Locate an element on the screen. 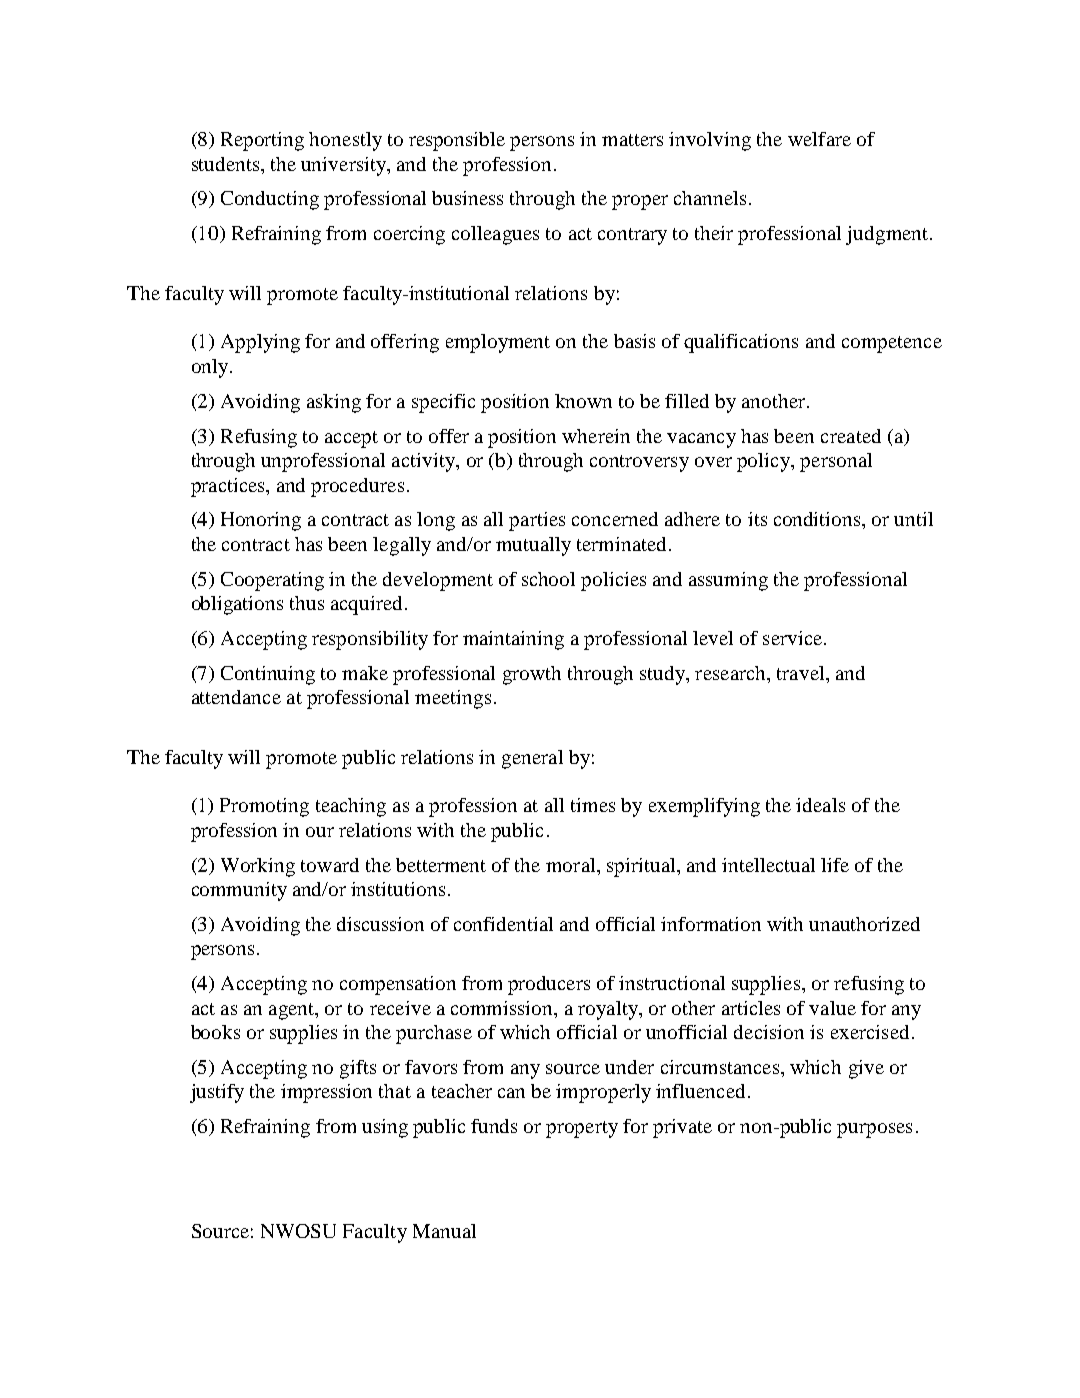 This screenshot has width=1080, height=1398. school is located at coordinates (548, 579).
